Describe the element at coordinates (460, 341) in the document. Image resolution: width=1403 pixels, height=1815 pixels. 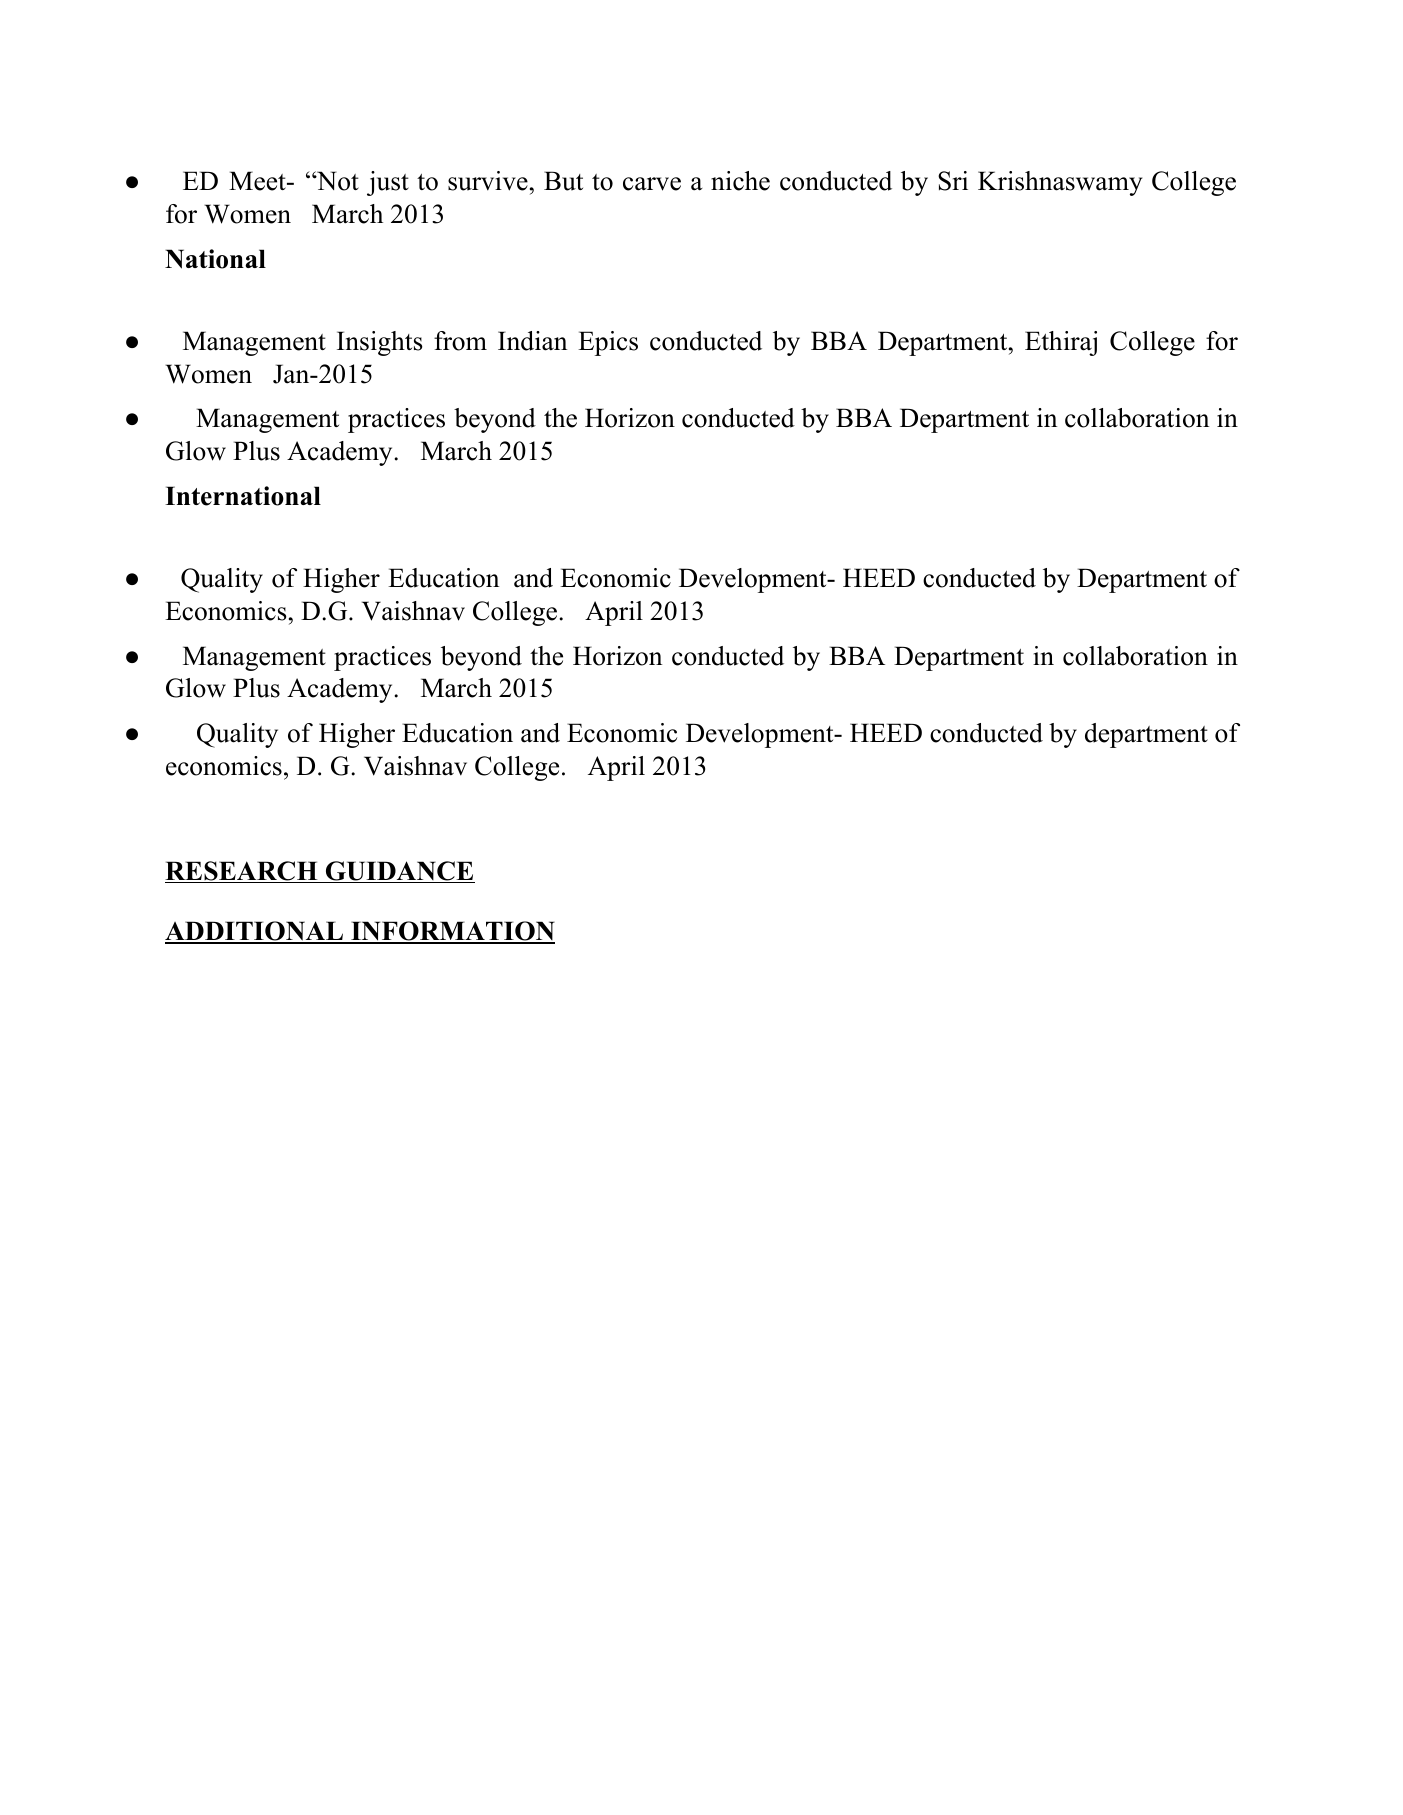
I see `from` at that location.
